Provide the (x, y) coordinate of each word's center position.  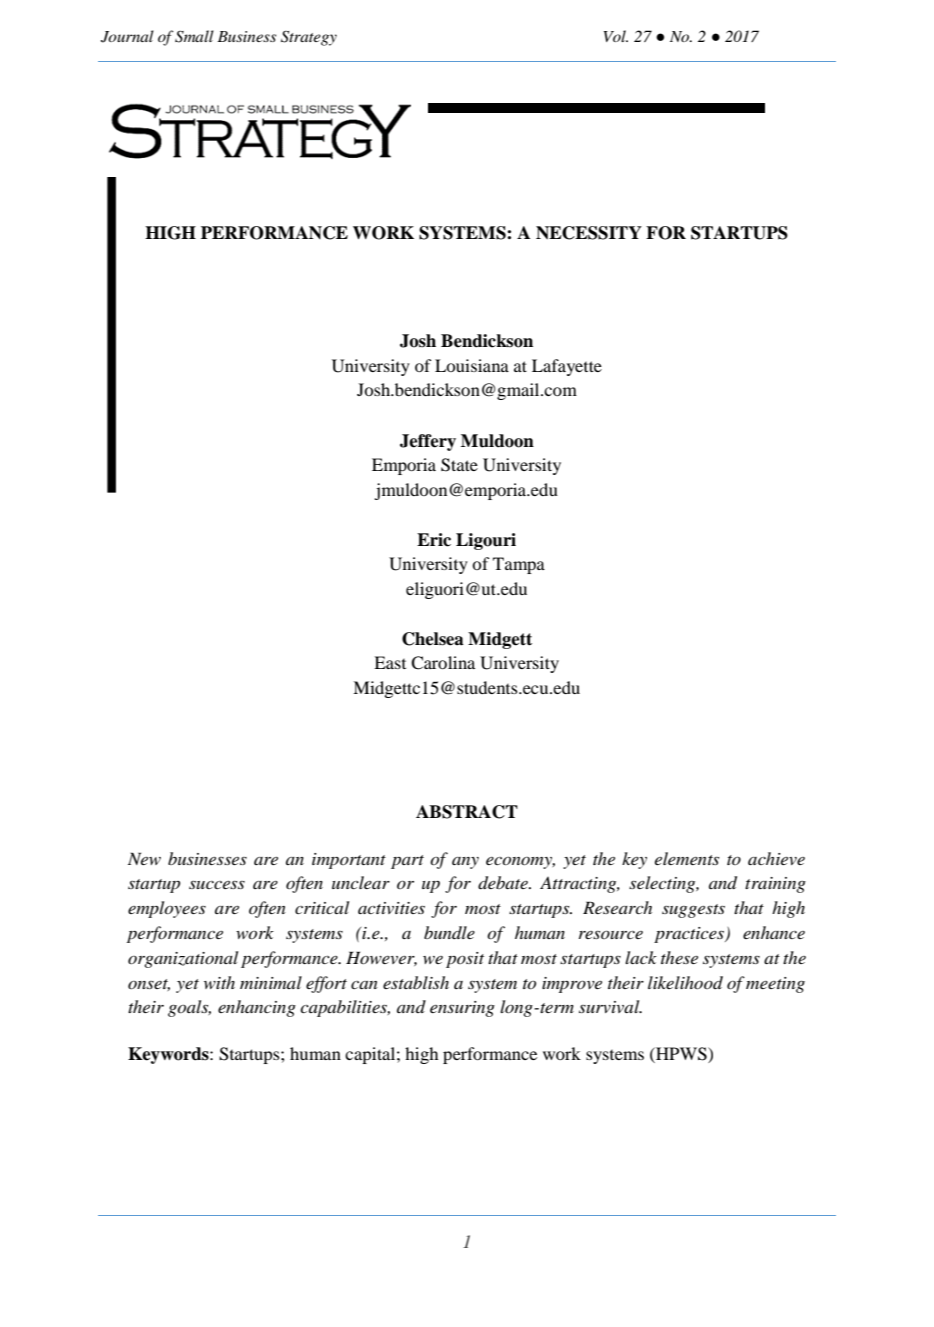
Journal (127, 36)
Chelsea (433, 639)
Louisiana (472, 365)
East (390, 662)
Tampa (519, 565)
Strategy (309, 38)
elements (687, 858)
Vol (616, 36)
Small (194, 36)
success (217, 884)
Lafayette (567, 367)
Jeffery (428, 442)
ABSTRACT (467, 812)
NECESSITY (589, 233)
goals (189, 1008)
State (459, 465)
